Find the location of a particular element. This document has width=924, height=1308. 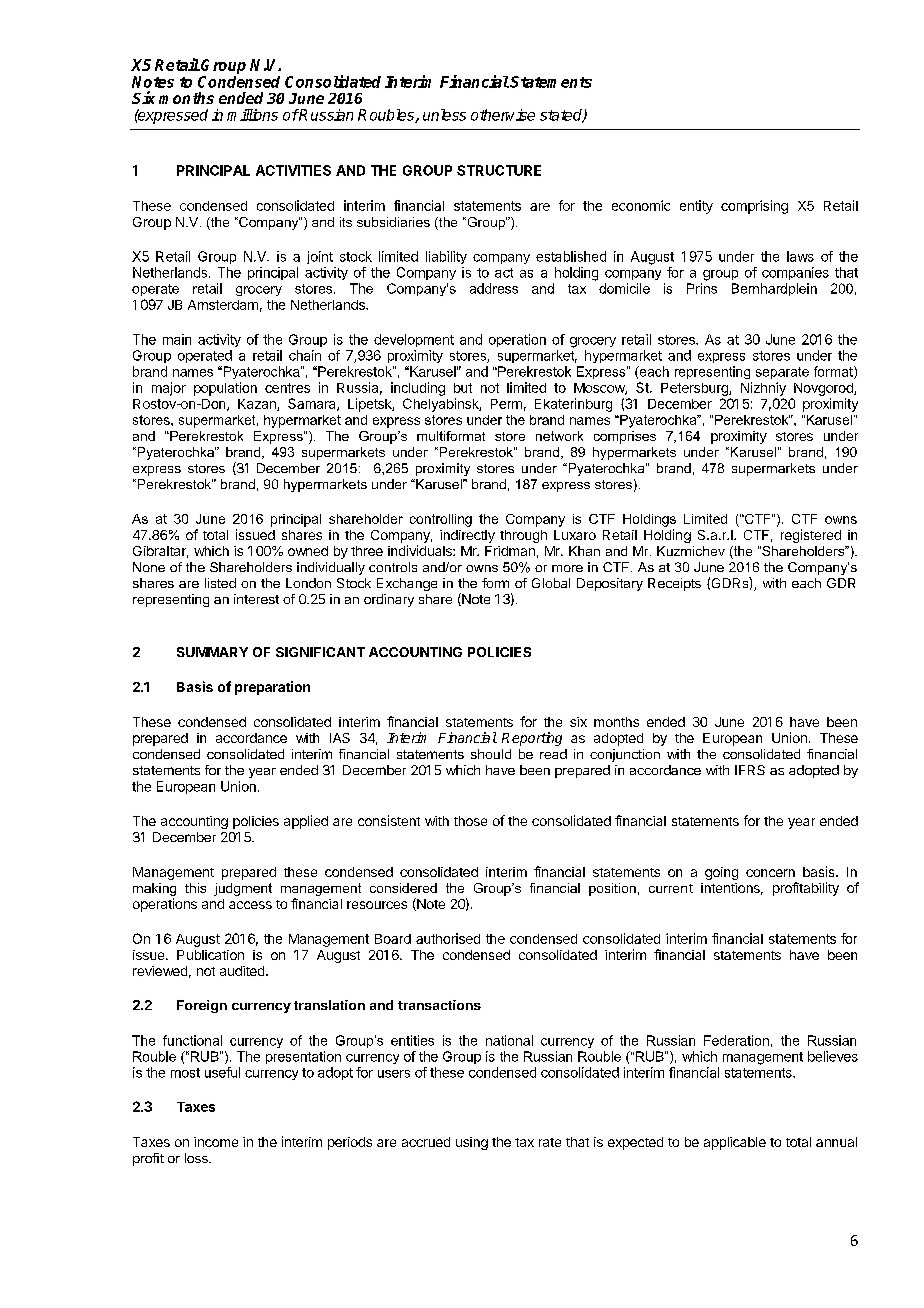

STRUCTURE is located at coordinates (499, 170).
